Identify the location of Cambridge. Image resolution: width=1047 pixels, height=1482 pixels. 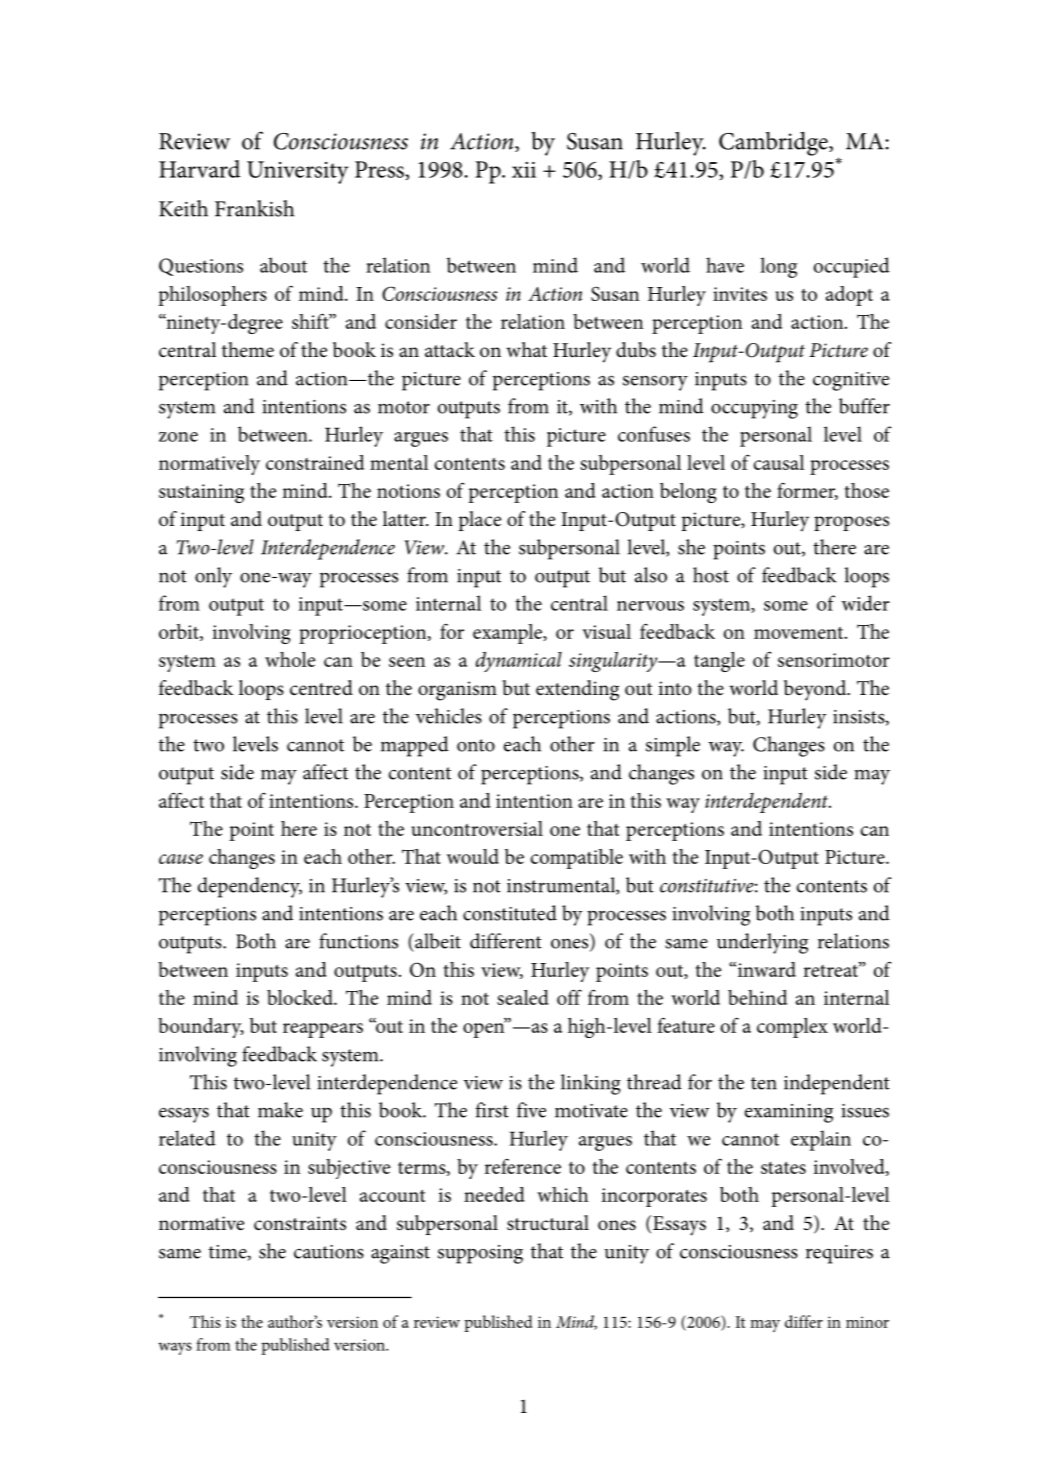
(774, 144).
